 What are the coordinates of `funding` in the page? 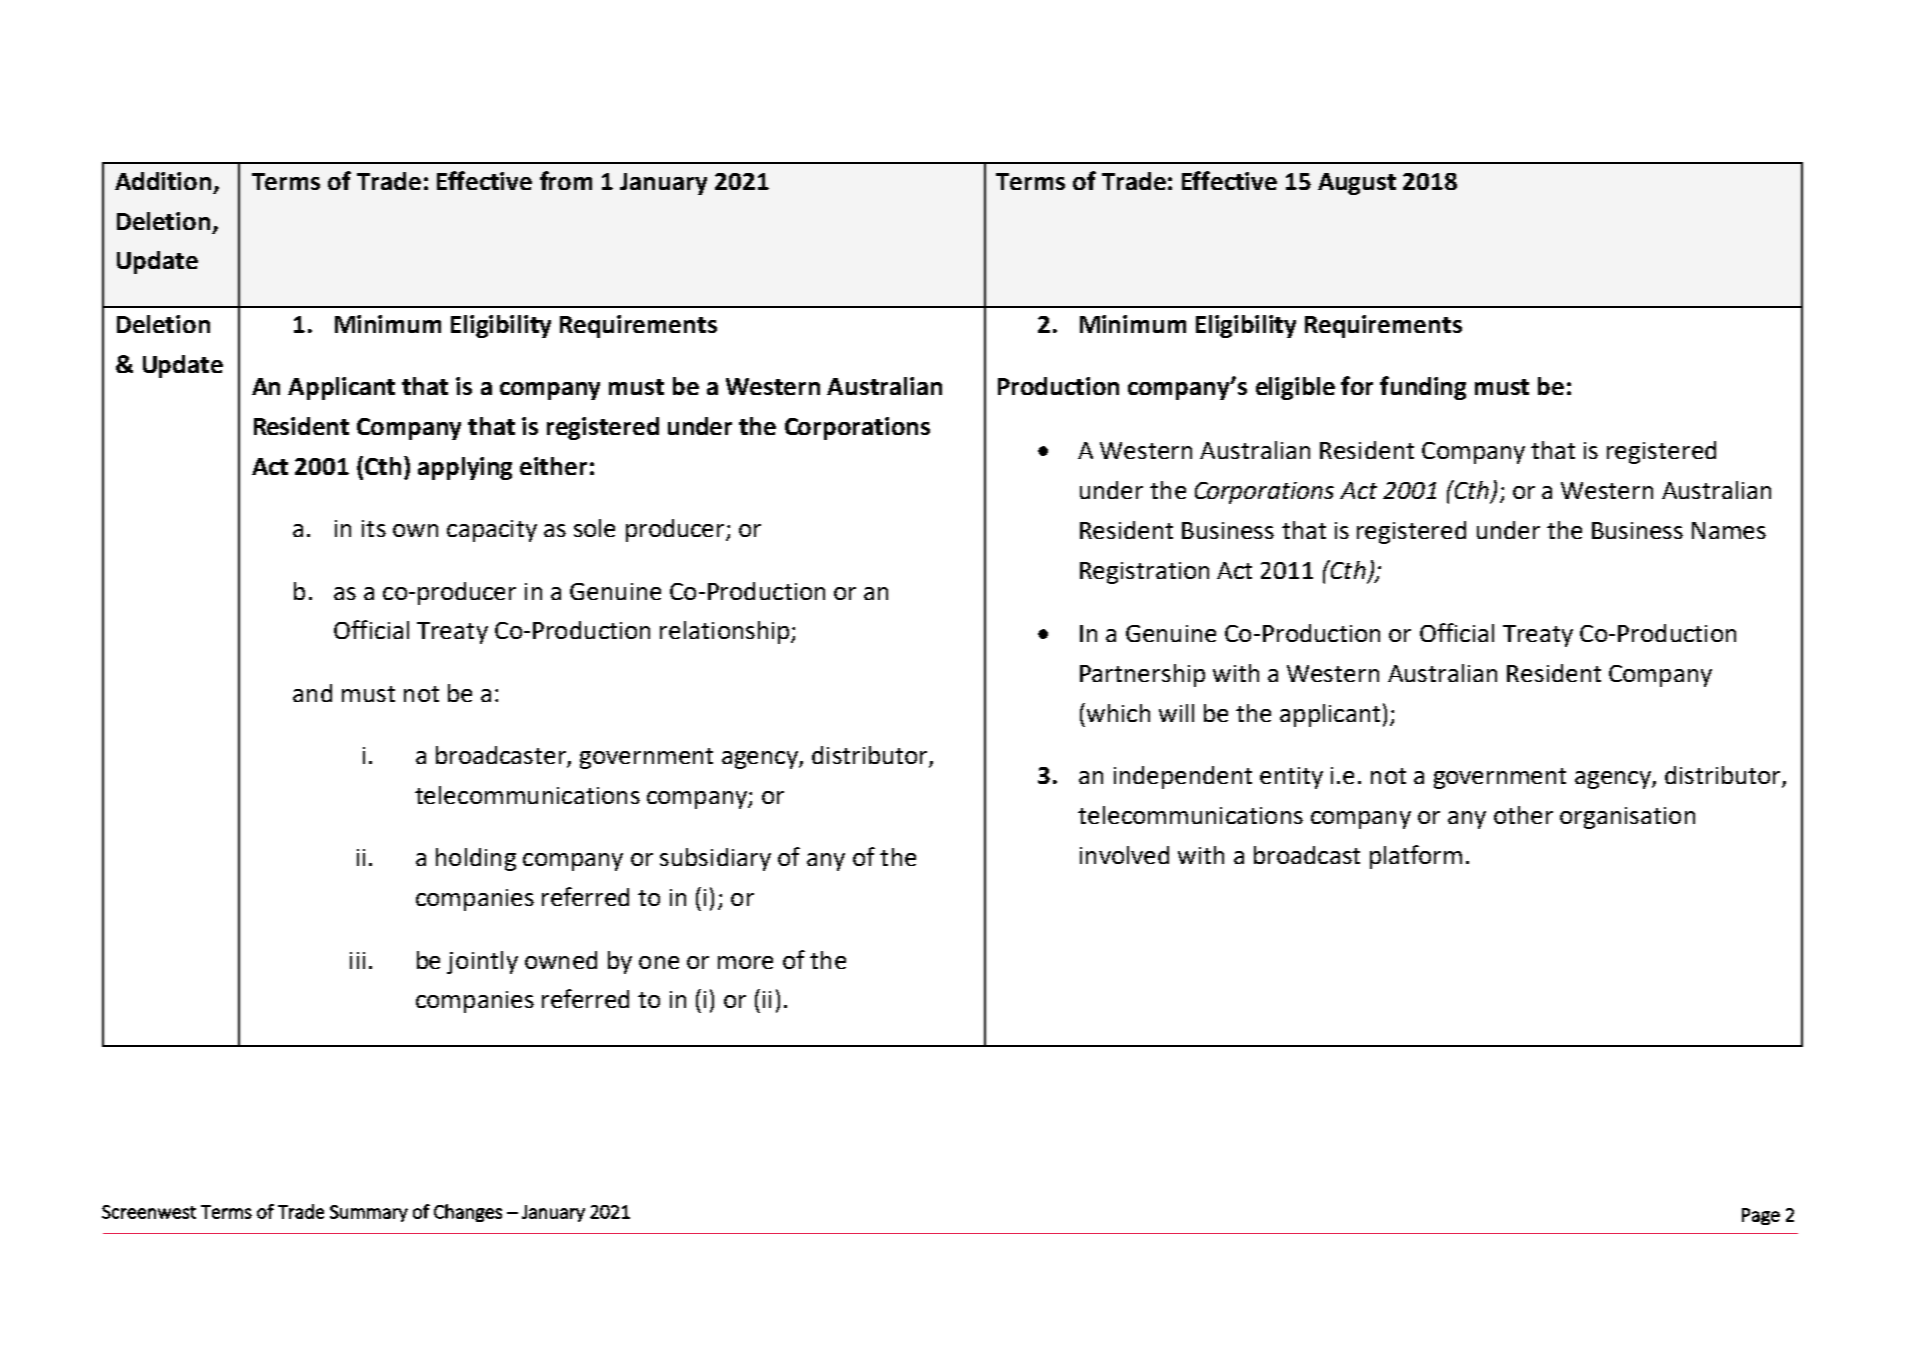 It's located at (1423, 388).
